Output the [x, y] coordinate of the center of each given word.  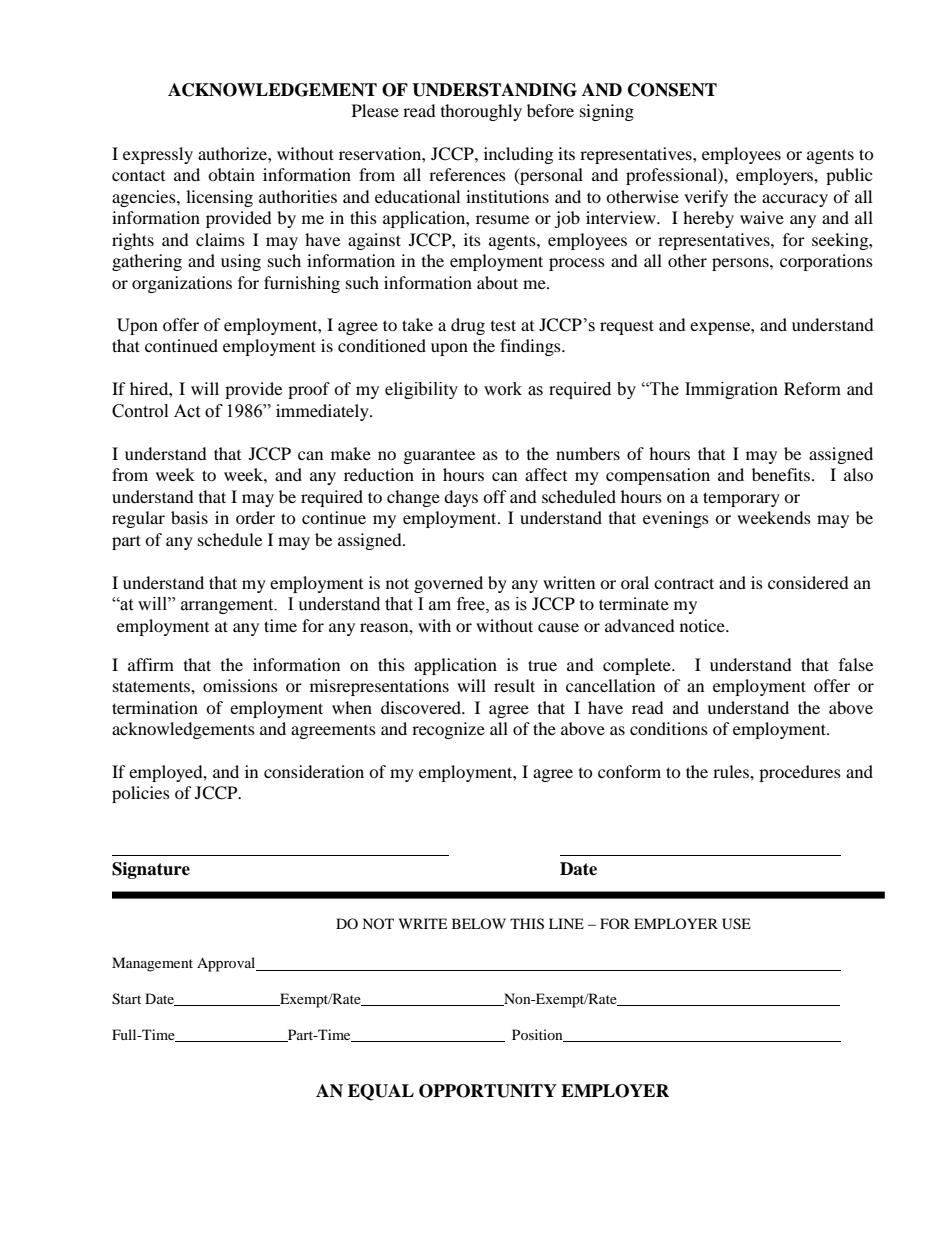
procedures [800, 773]
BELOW [479, 923]
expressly [158, 155]
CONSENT [672, 90]
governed [448, 584]
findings [531, 347]
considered [808, 582]
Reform [812, 388]
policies [141, 794]
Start [126, 999]
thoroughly [481, 112]
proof [309, 390]
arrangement [228, 606]
